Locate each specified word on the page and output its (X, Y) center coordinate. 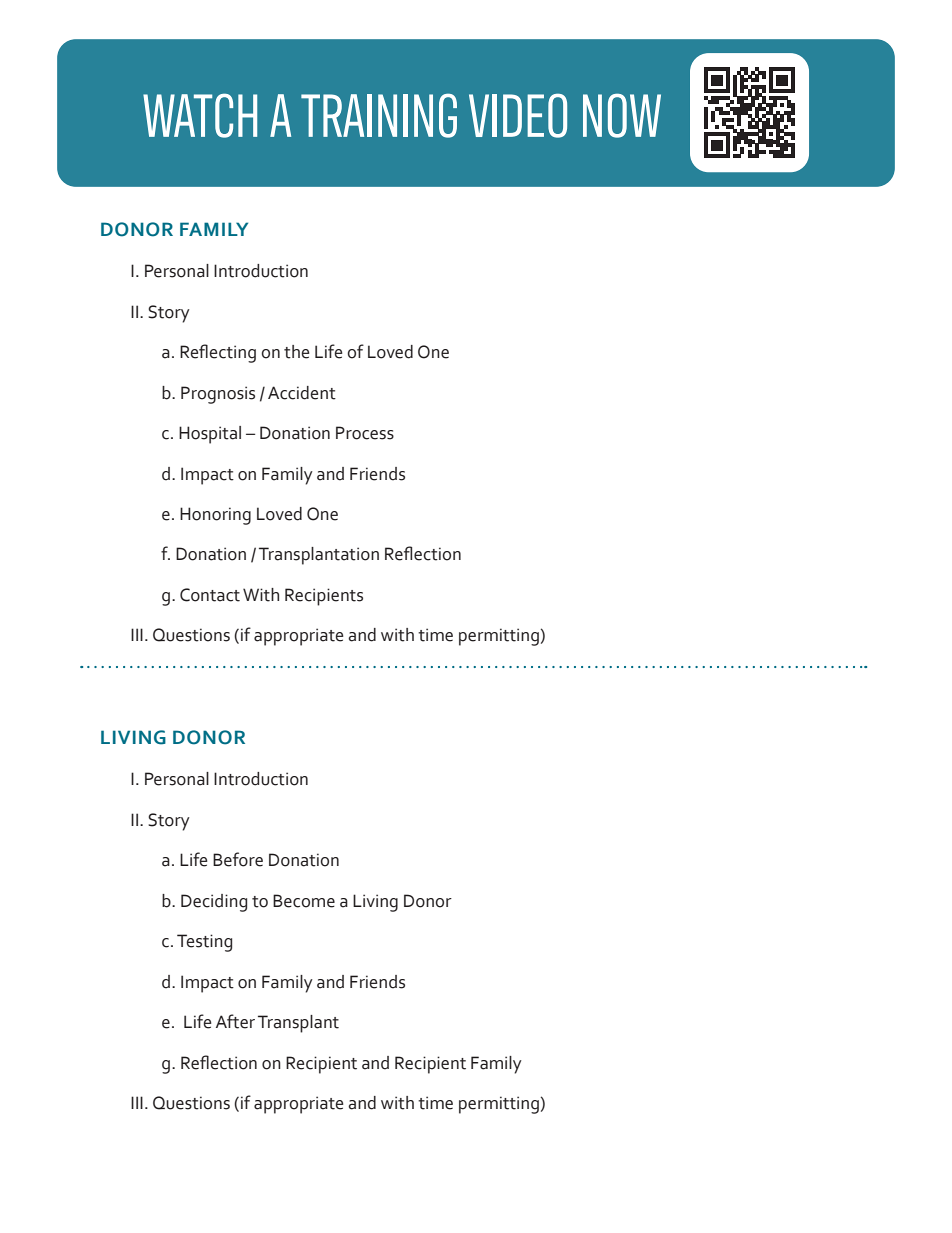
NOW (622, 115)
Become (304, 901)
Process (365, 433)
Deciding (214, 903)
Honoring (215, 516)
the (296, 352)
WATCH (200, 115)
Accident (302, 393)
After (235, 1021)
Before (238, 859)
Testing (204, 943)
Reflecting (218, 353)
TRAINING (379, 115)
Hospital (210, 435)
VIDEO (518, 115)
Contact (210, 595)
